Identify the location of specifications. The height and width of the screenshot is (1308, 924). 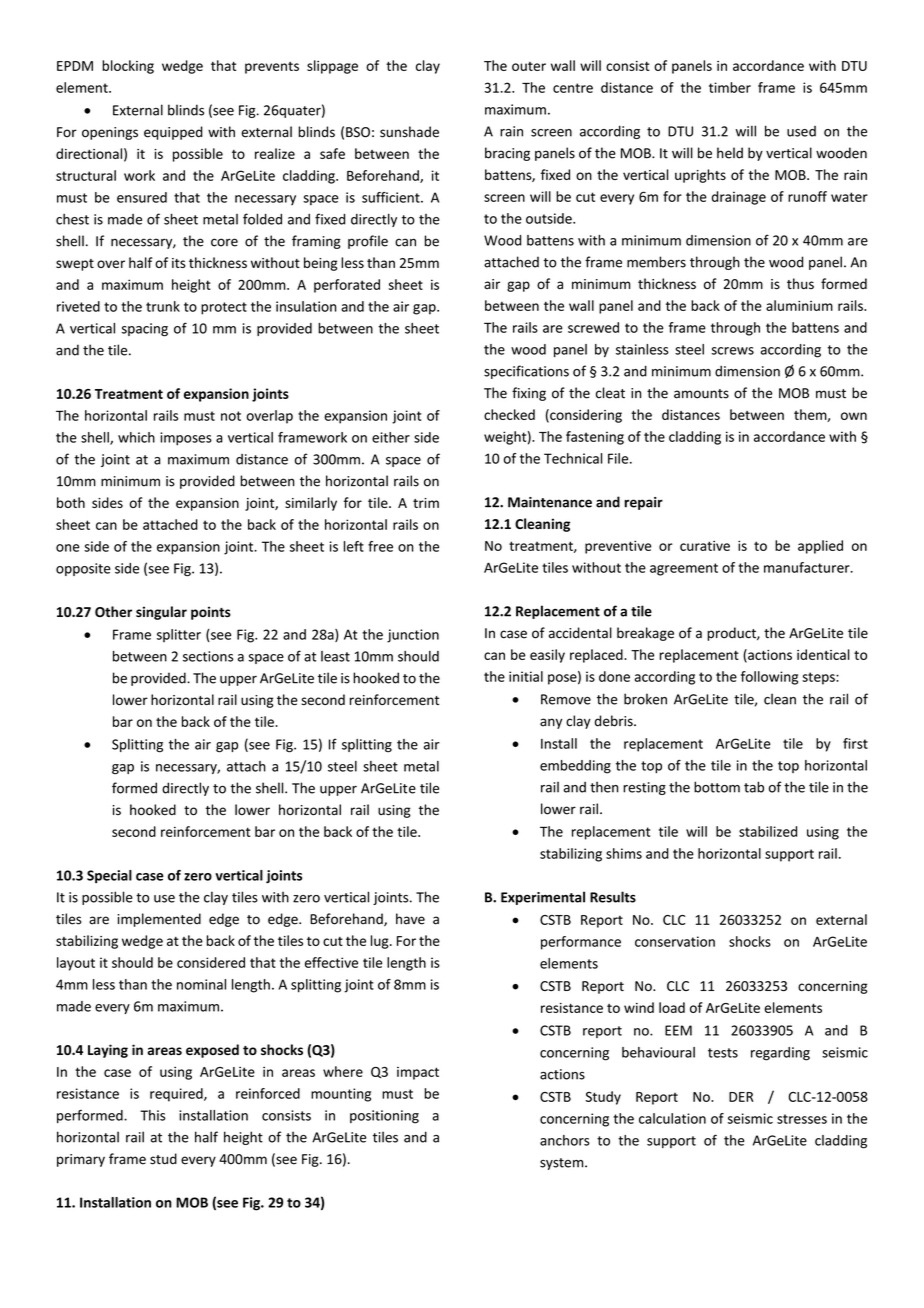
(526, 372).
